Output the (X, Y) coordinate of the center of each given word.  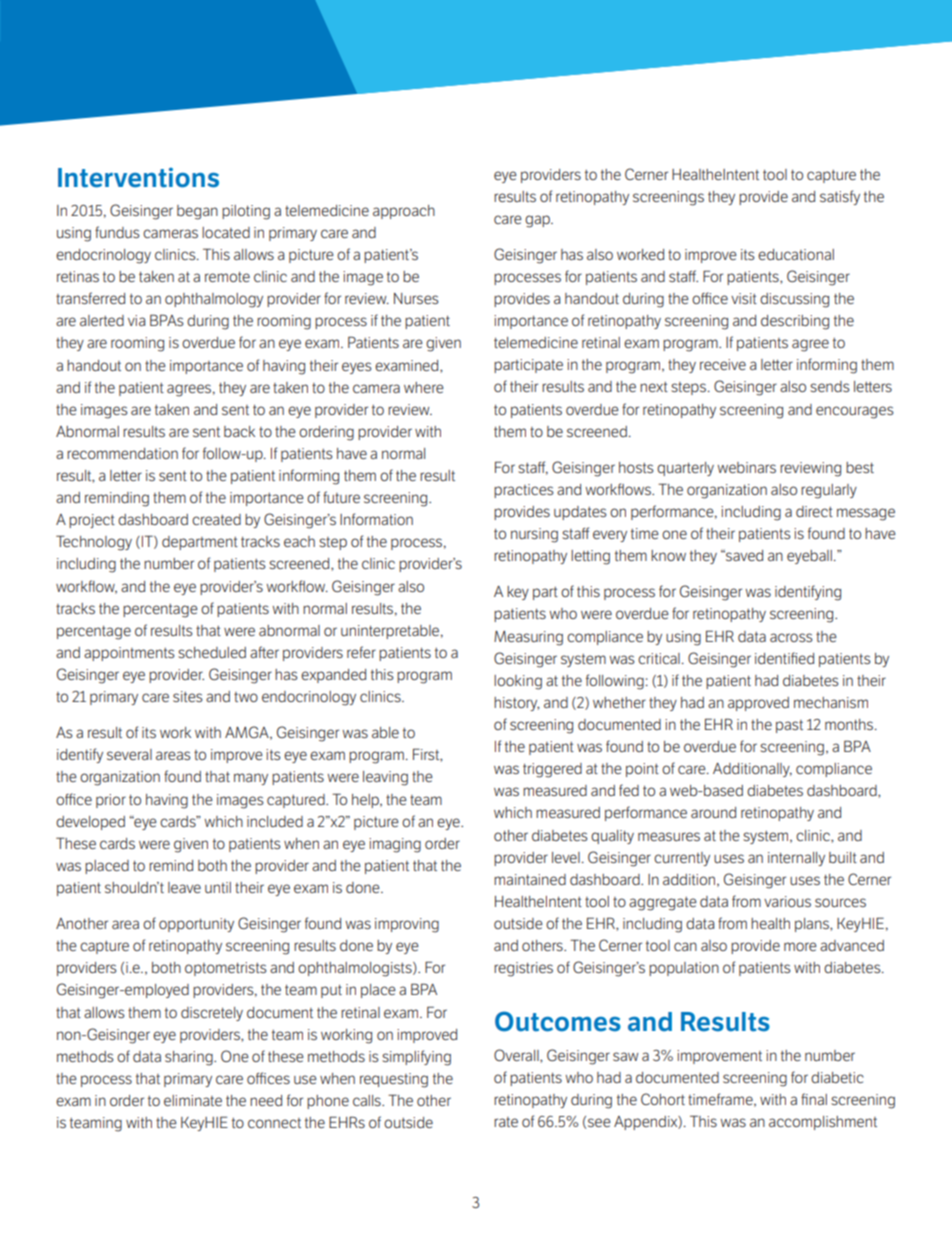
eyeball (809, 557)
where (424, 387)
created (216, 519)
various (787, 901)
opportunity (196, 925)
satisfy (840, 197)
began (197, 212)
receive (723, 364)
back (239, 431)
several (129, 754)
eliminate (193, 1100)
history (517, 704)
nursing (534, 535)
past (789, 726)
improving (407, 925)
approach (404, 212)
